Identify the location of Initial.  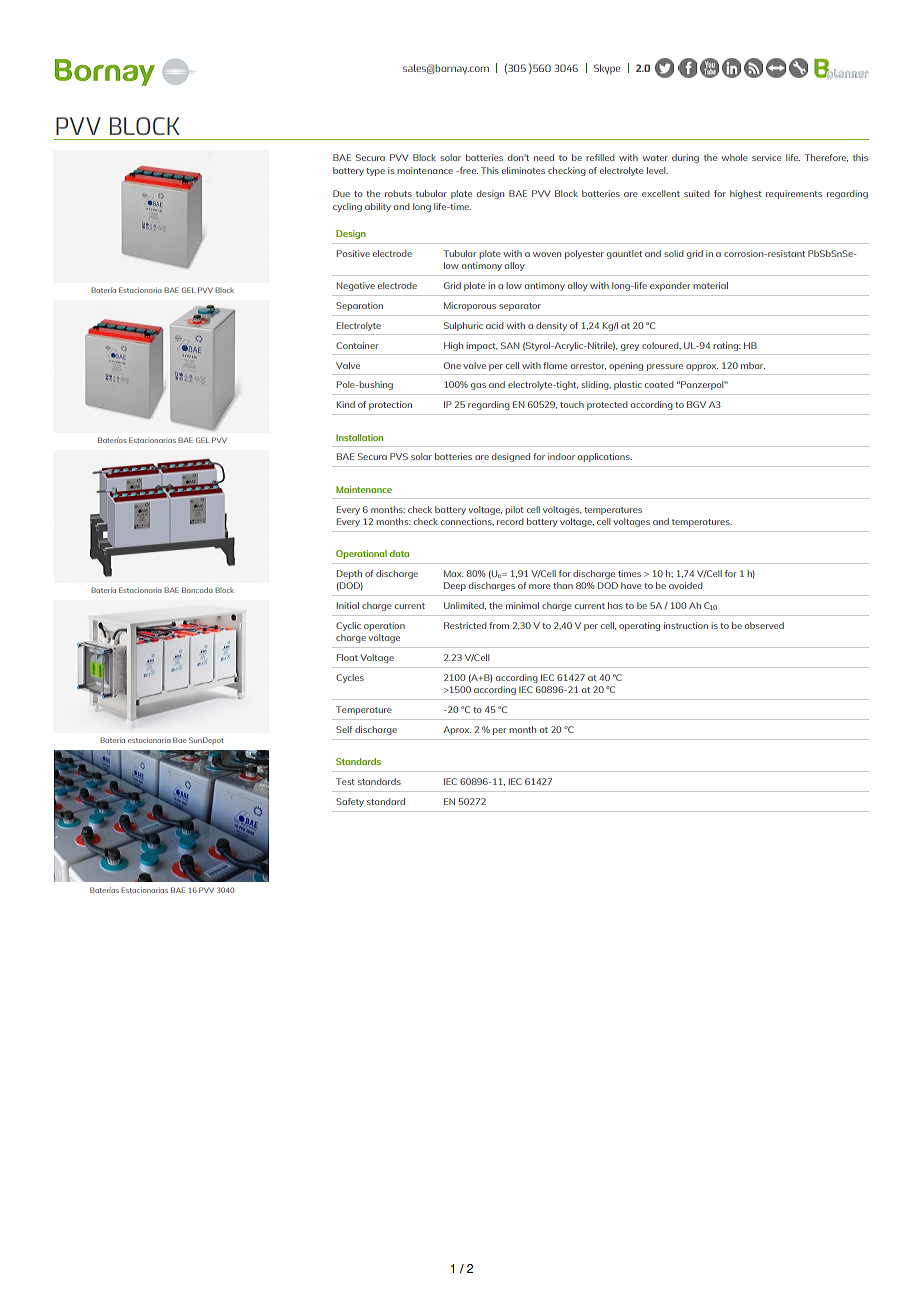
(348, 605).
